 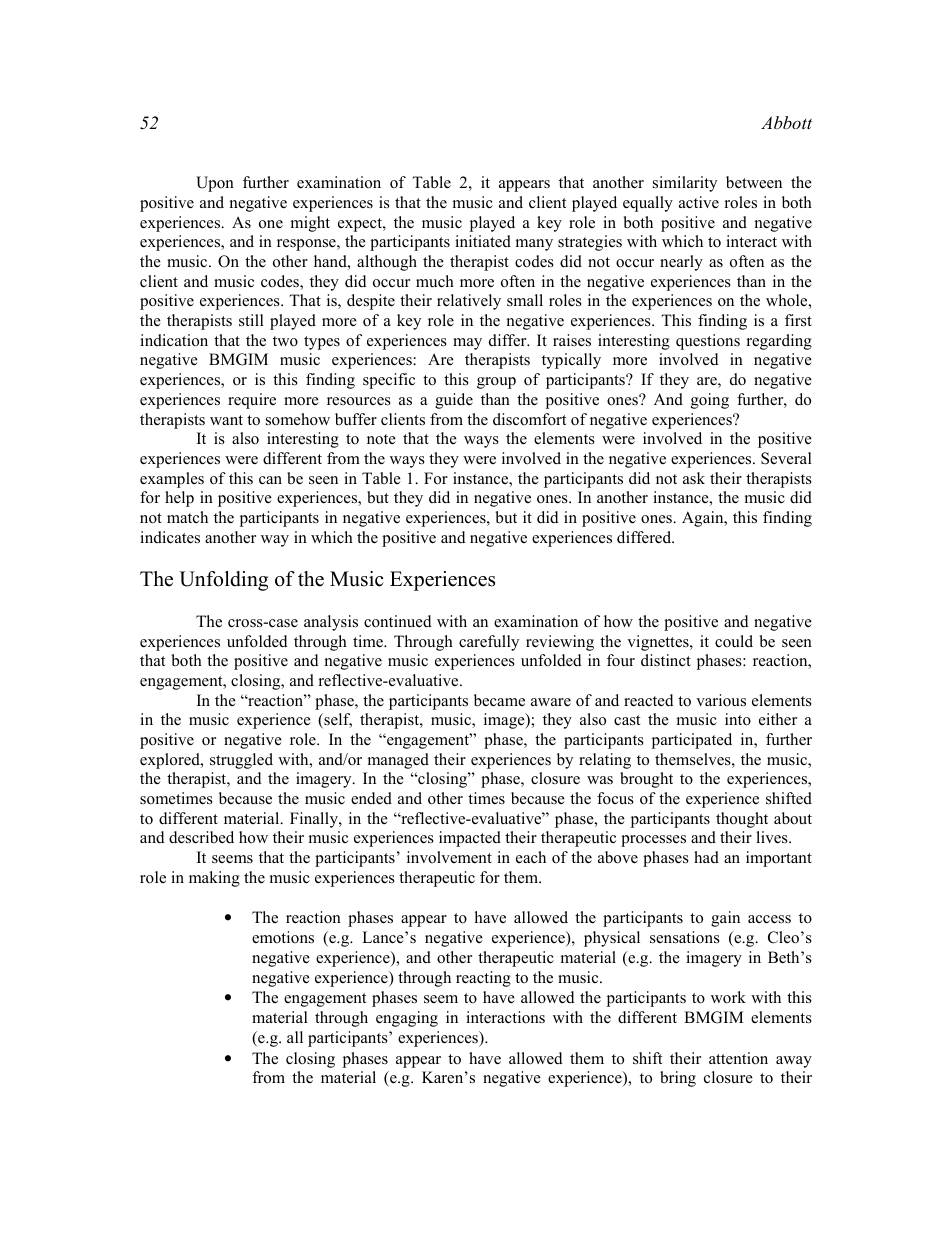 I want to click on initiated, so click(x=483, y=241).
